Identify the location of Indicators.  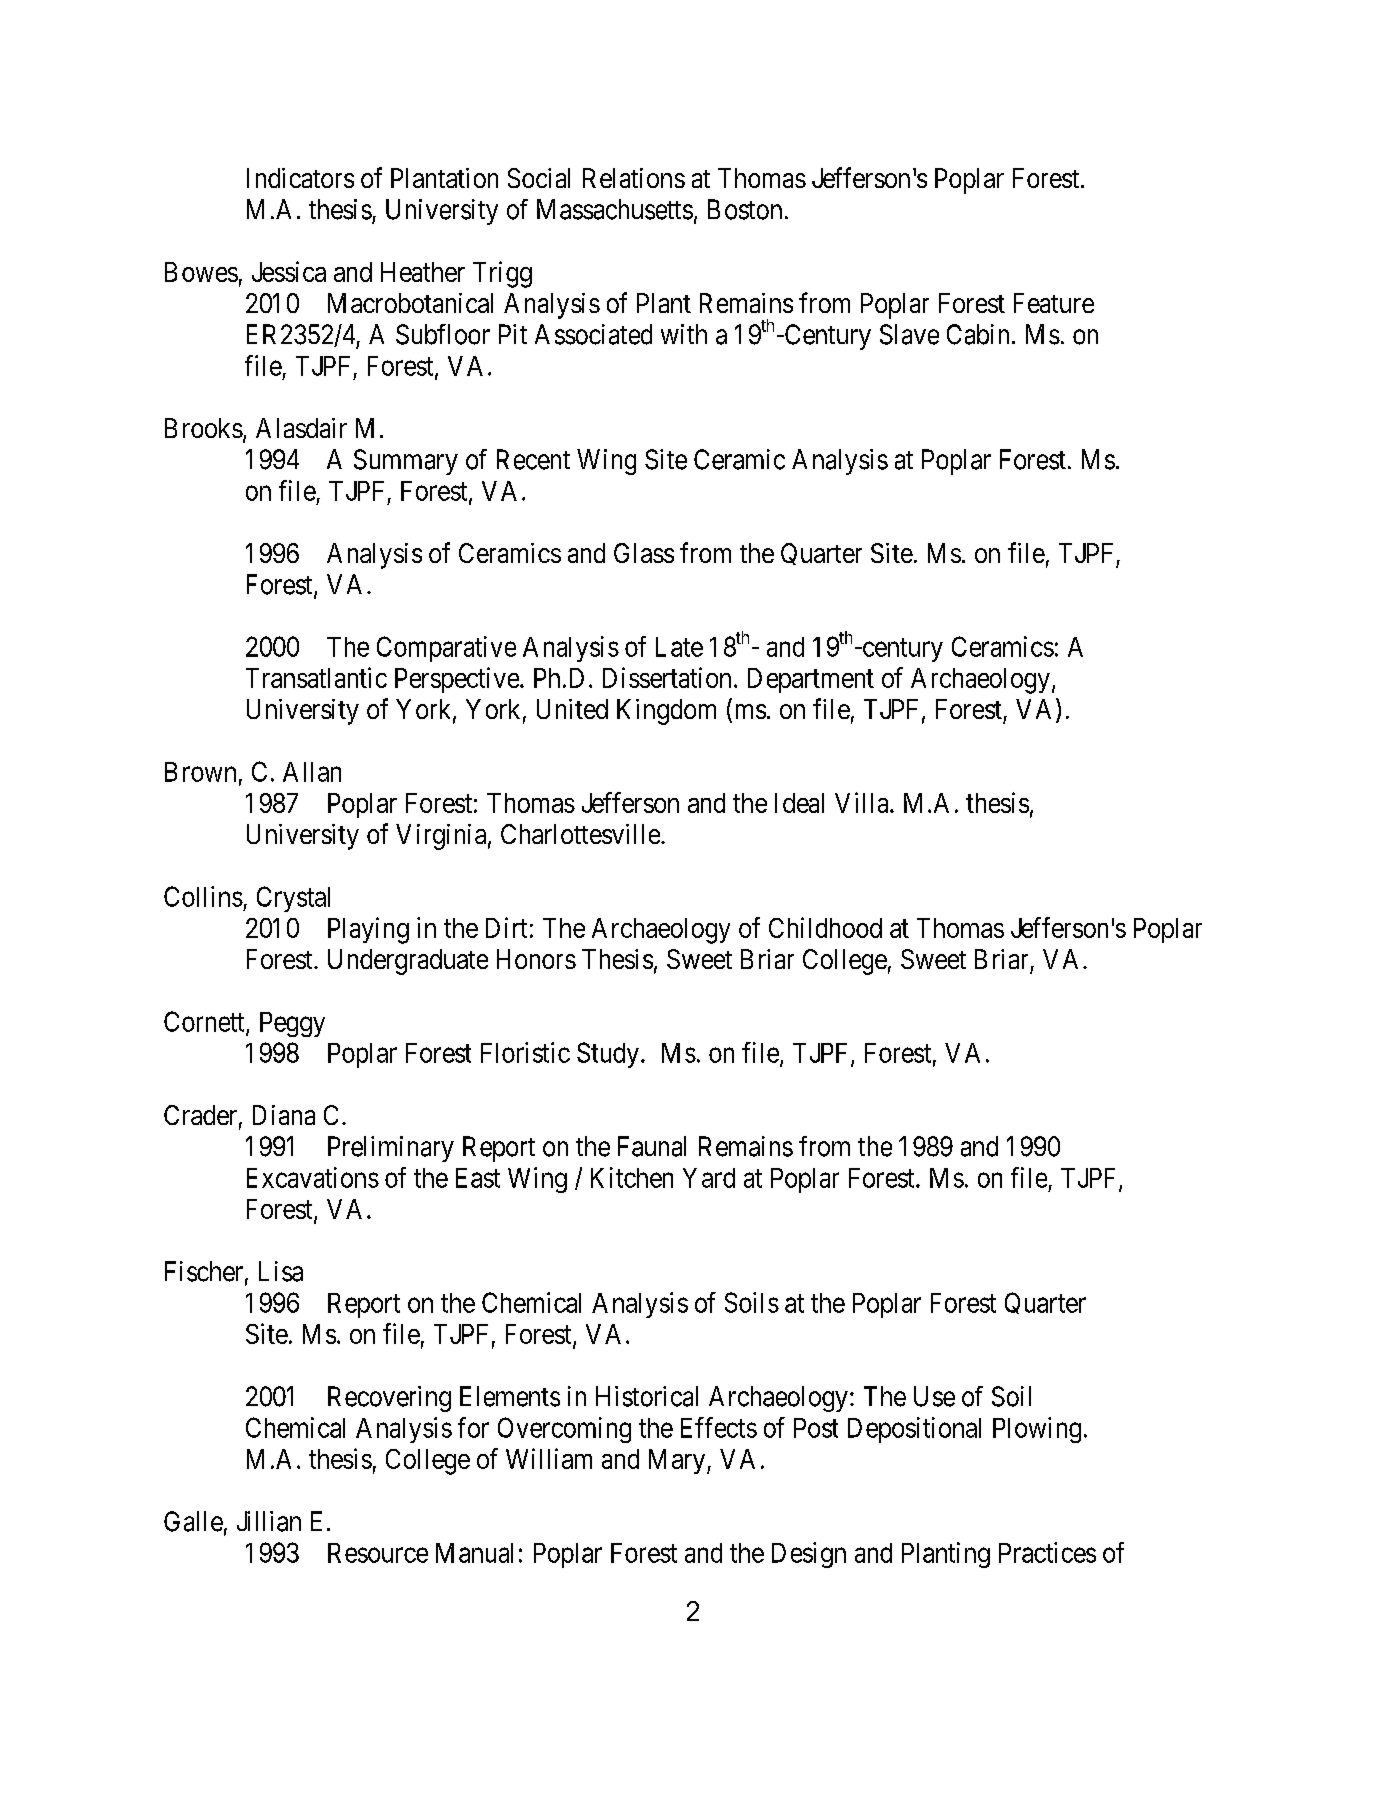
(300, 178).
